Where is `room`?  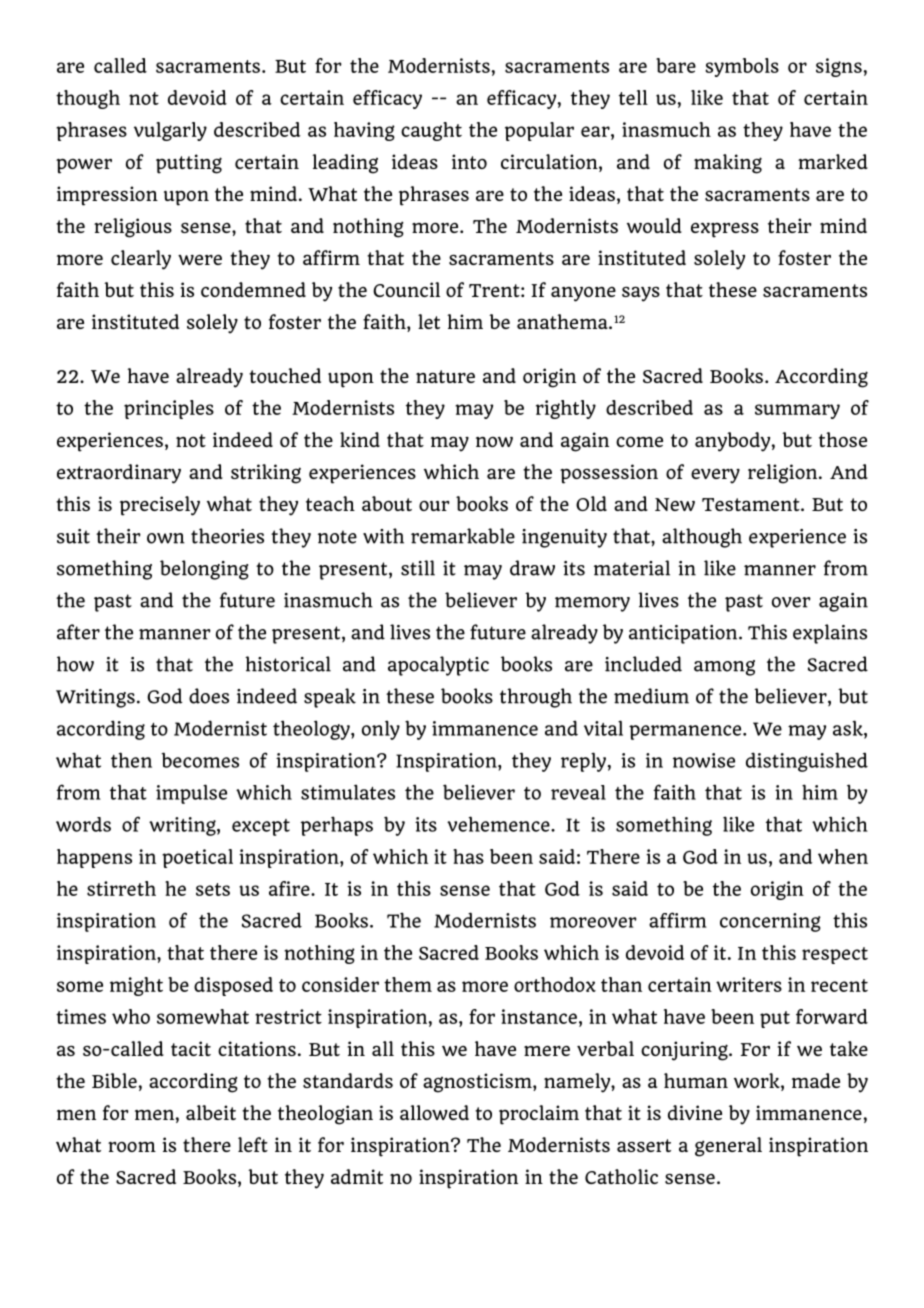 room is located at coordinates (132, 1147).
